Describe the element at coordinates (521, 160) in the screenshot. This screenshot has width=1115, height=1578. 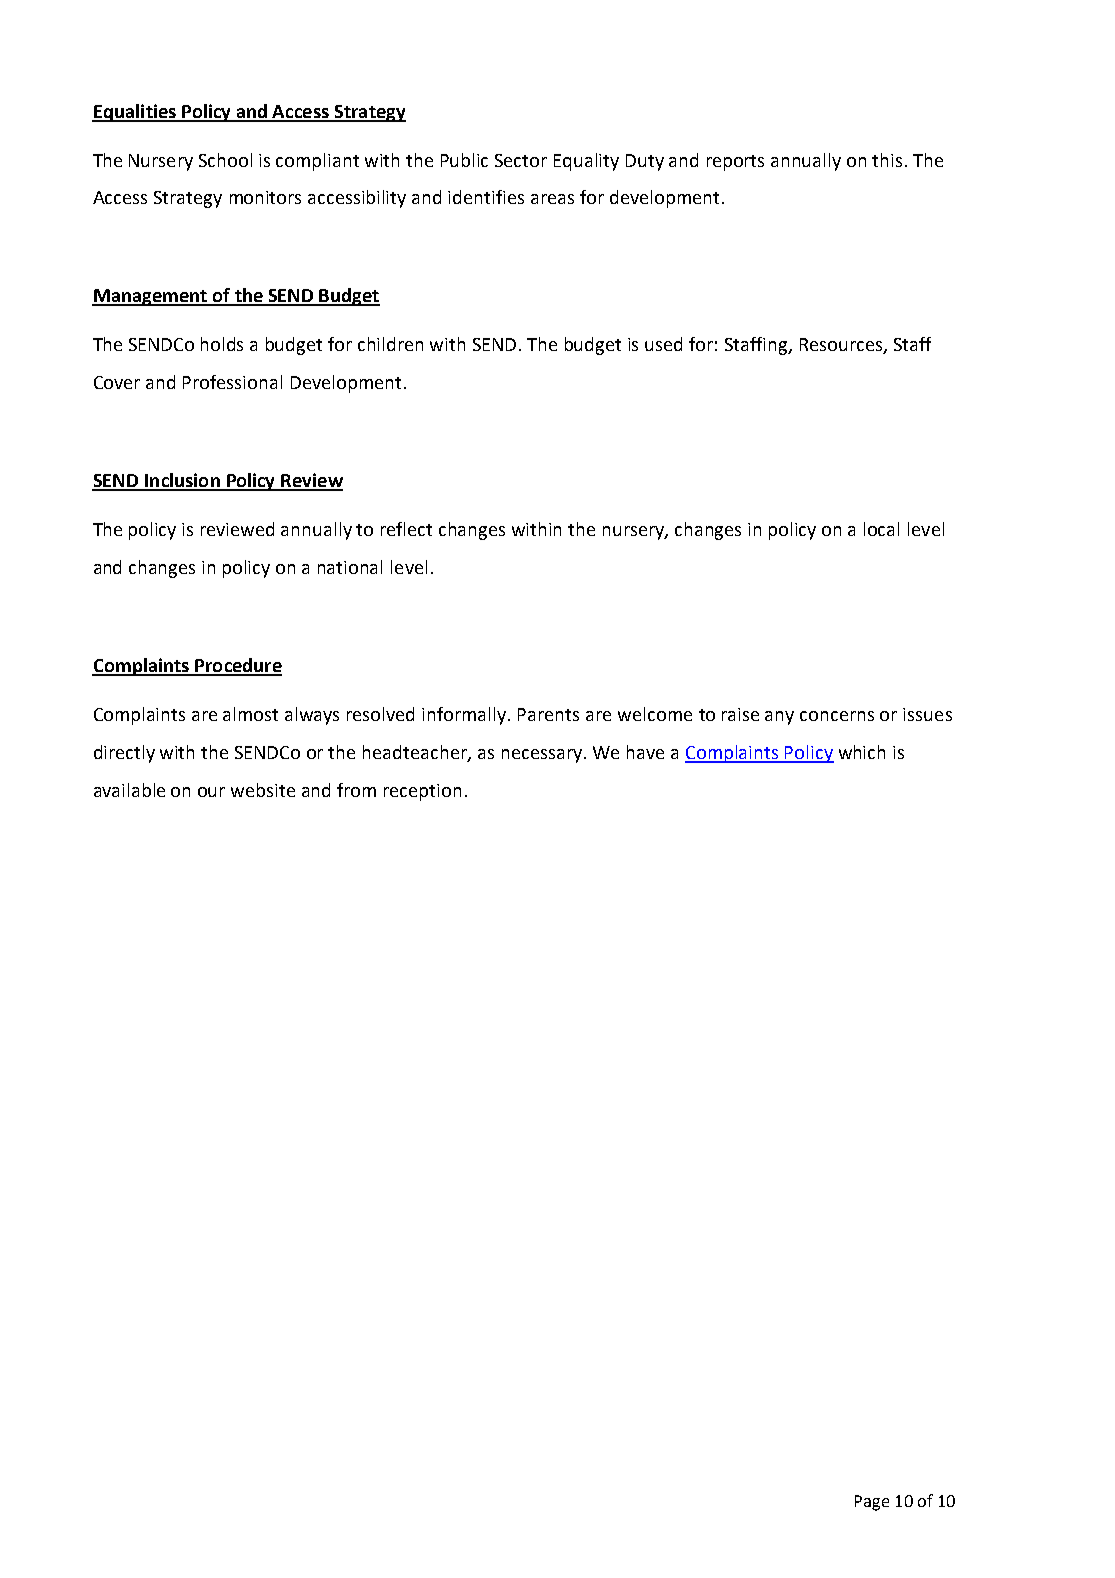
I see `Sector` at that location.
